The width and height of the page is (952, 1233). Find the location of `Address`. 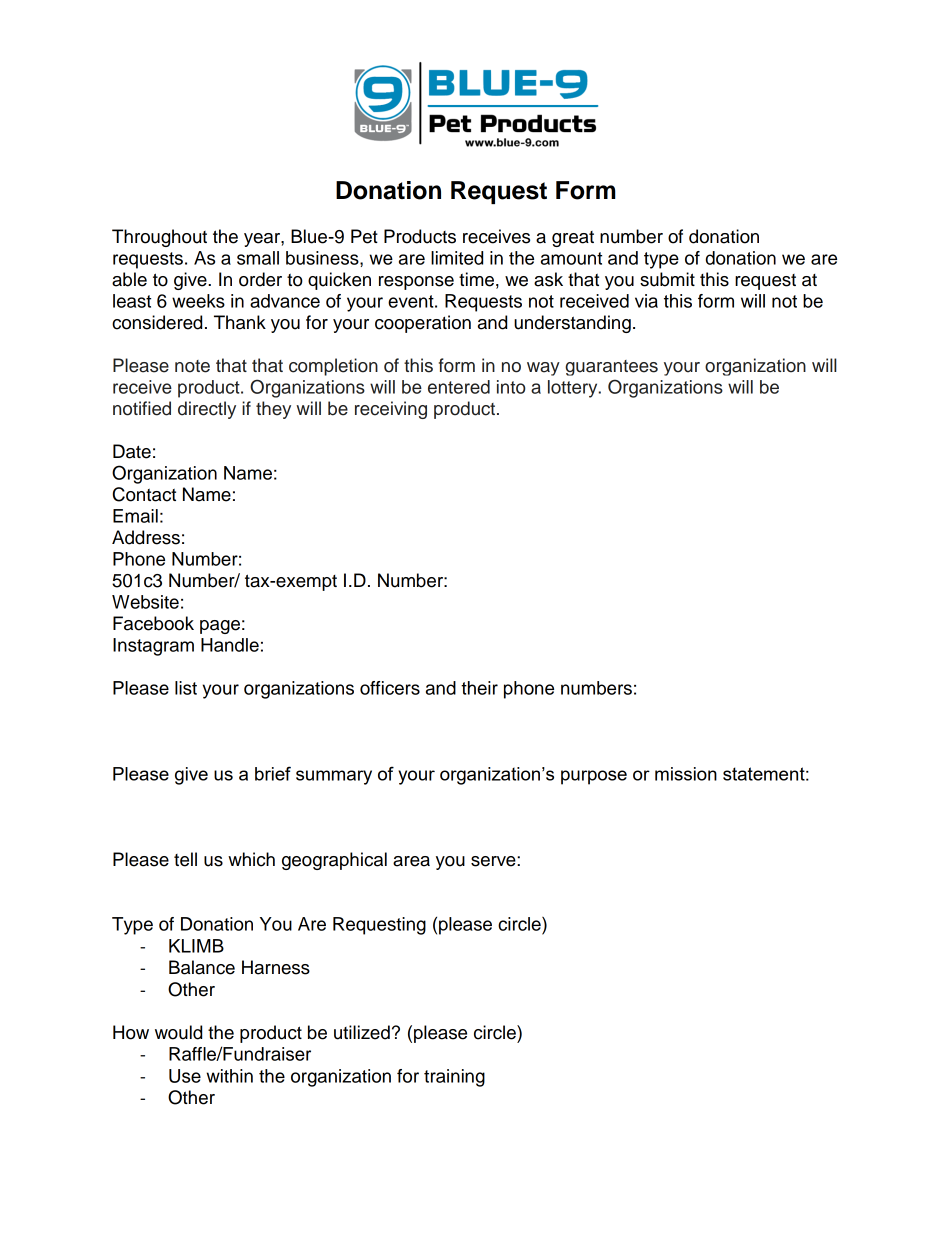

Address is located at coordinates (146, 537).
